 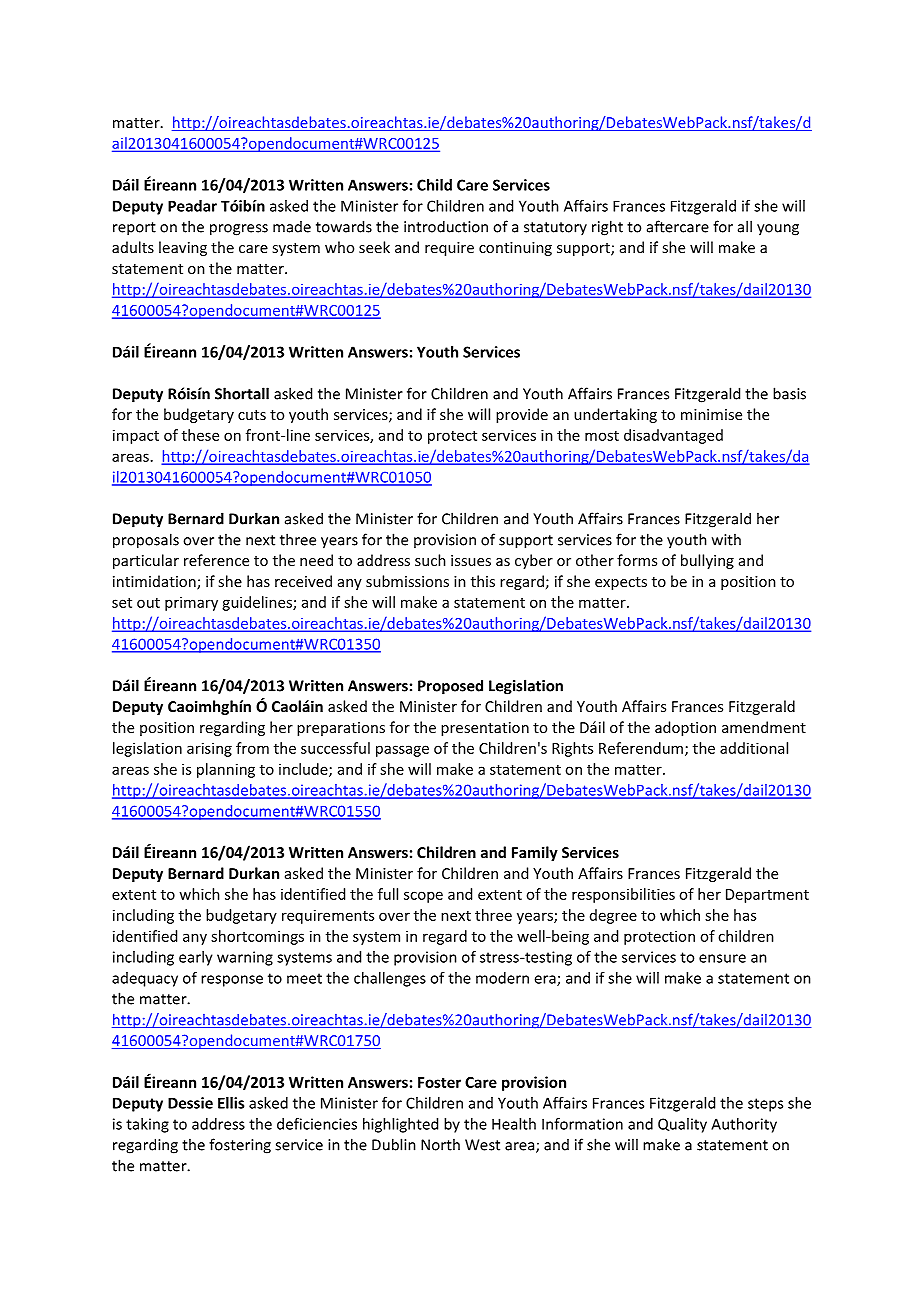 I want to click on North, so click(x=440, y=1144).
